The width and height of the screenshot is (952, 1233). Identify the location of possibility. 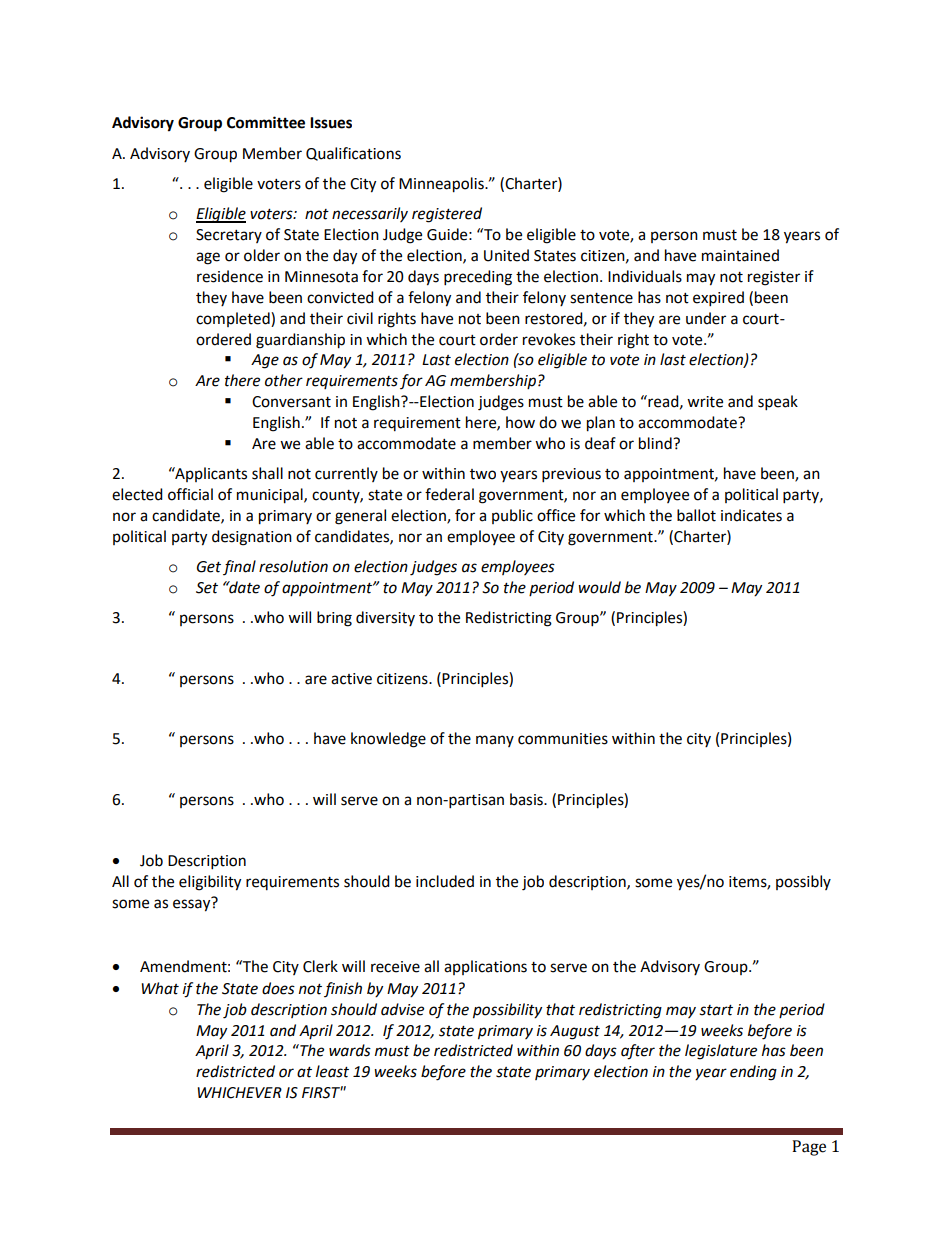
(507, 1011).
